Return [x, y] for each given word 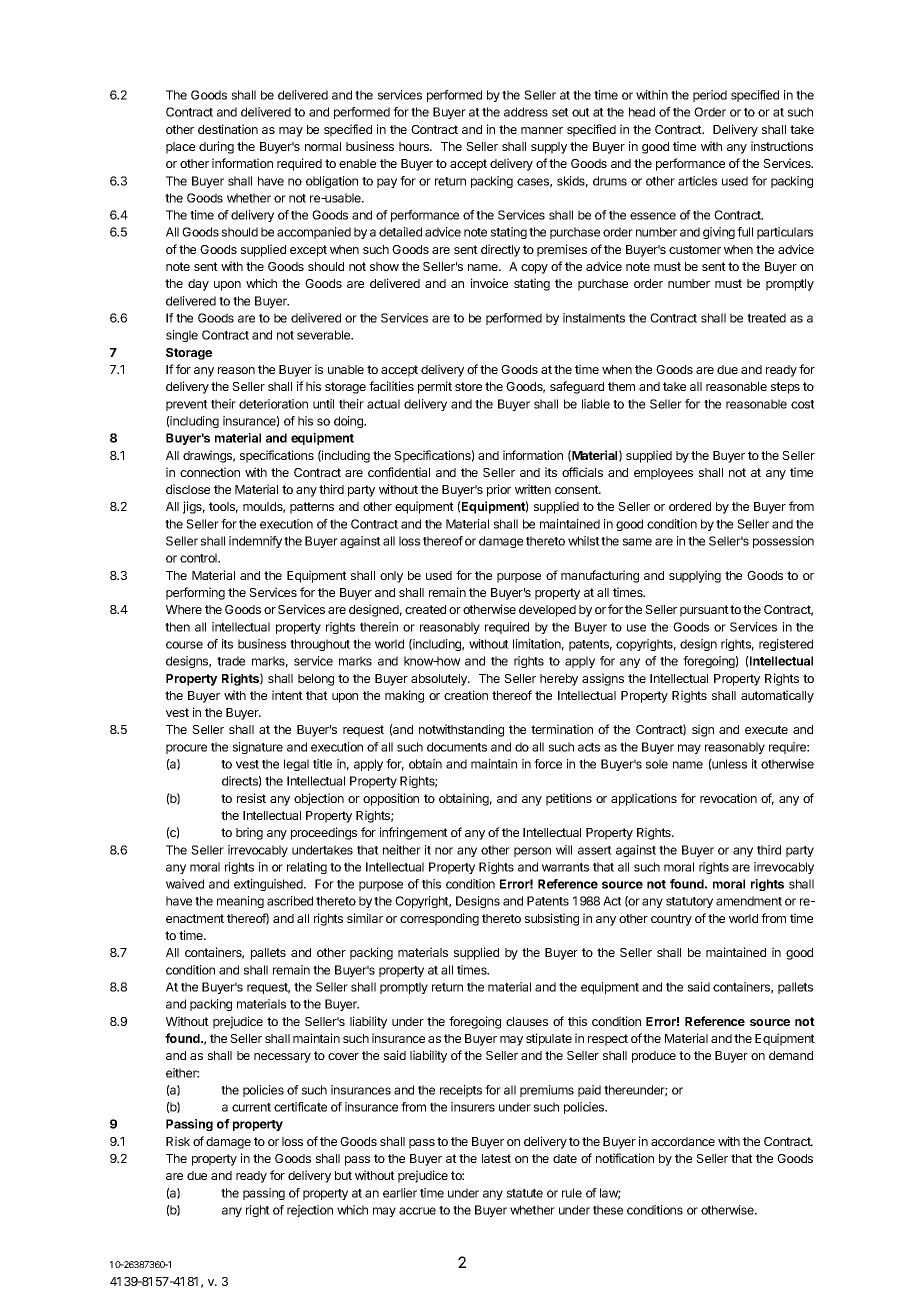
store [468, 386]
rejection [310, 1211]
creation [466, 695]
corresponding [439, 919]
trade [231, 661]
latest [496, 1158]
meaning [240, 902]
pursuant [704, 611]
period [710, 96]
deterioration [273, 404]
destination [228, 129]
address [526, 112]
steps [785, 388]
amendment [749, 901]
